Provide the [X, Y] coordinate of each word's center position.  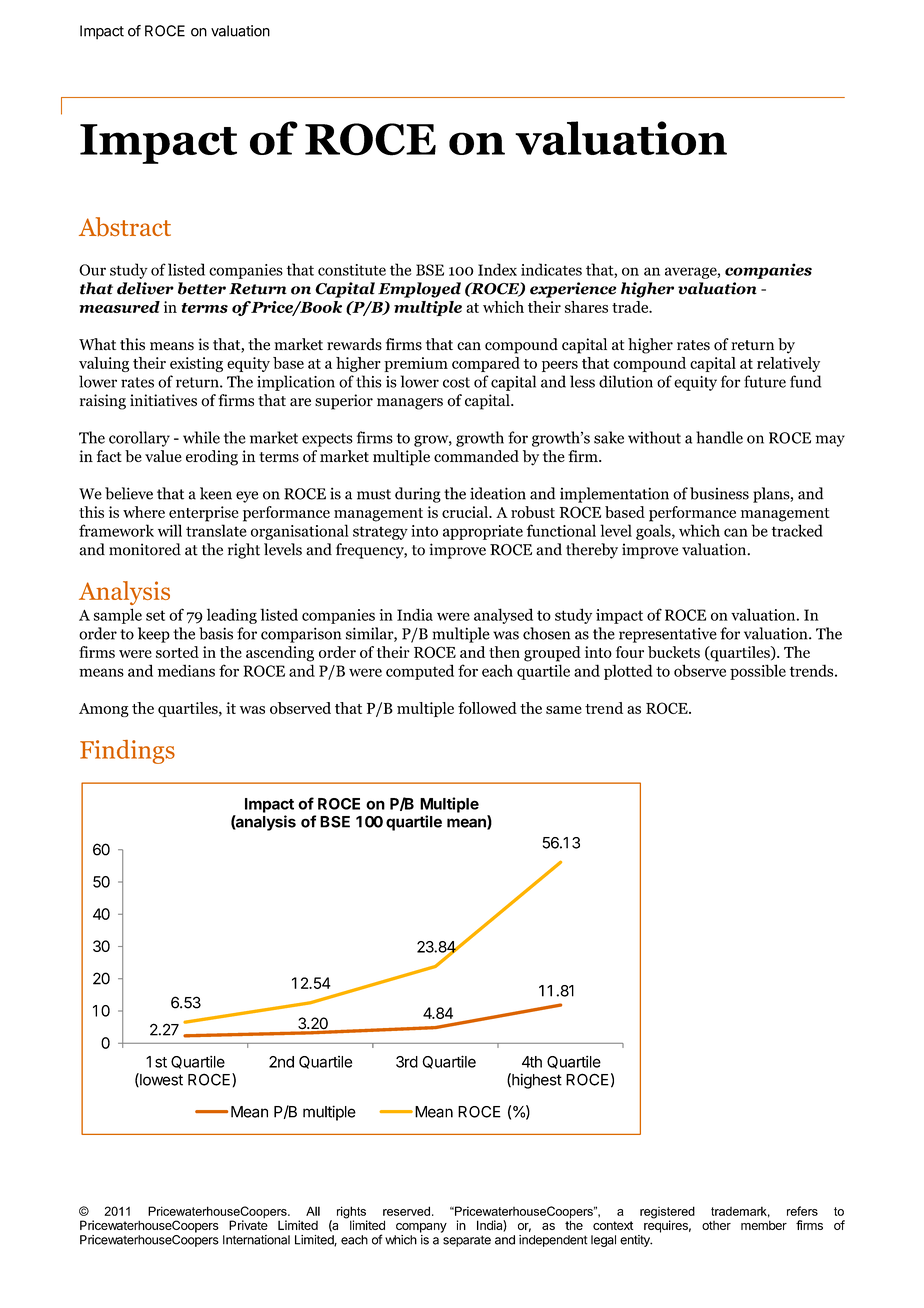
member [764, 1225]
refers [802, 1211]
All [313, 1211]
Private [248, 1224]
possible [758, 672]
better [202, 288]
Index [497, 269]
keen [216, 493]
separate [467, 1241]
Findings [127, 752]
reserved [406, 1211]
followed [487, 708]
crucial [466, 512]
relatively [788, 364]
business [719, 493]
